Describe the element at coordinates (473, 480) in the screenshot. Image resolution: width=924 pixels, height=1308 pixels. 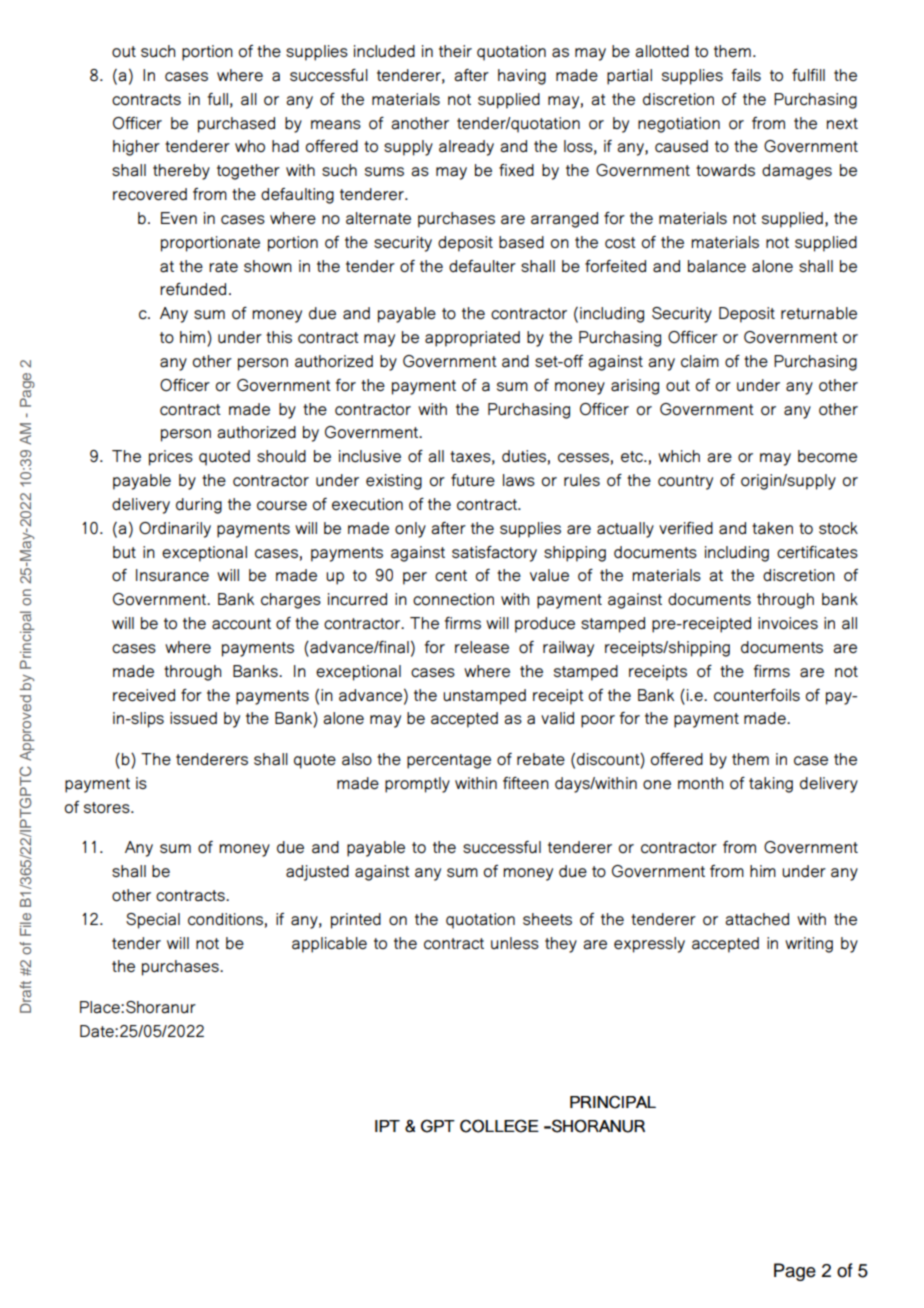
I see `future` at that location.
